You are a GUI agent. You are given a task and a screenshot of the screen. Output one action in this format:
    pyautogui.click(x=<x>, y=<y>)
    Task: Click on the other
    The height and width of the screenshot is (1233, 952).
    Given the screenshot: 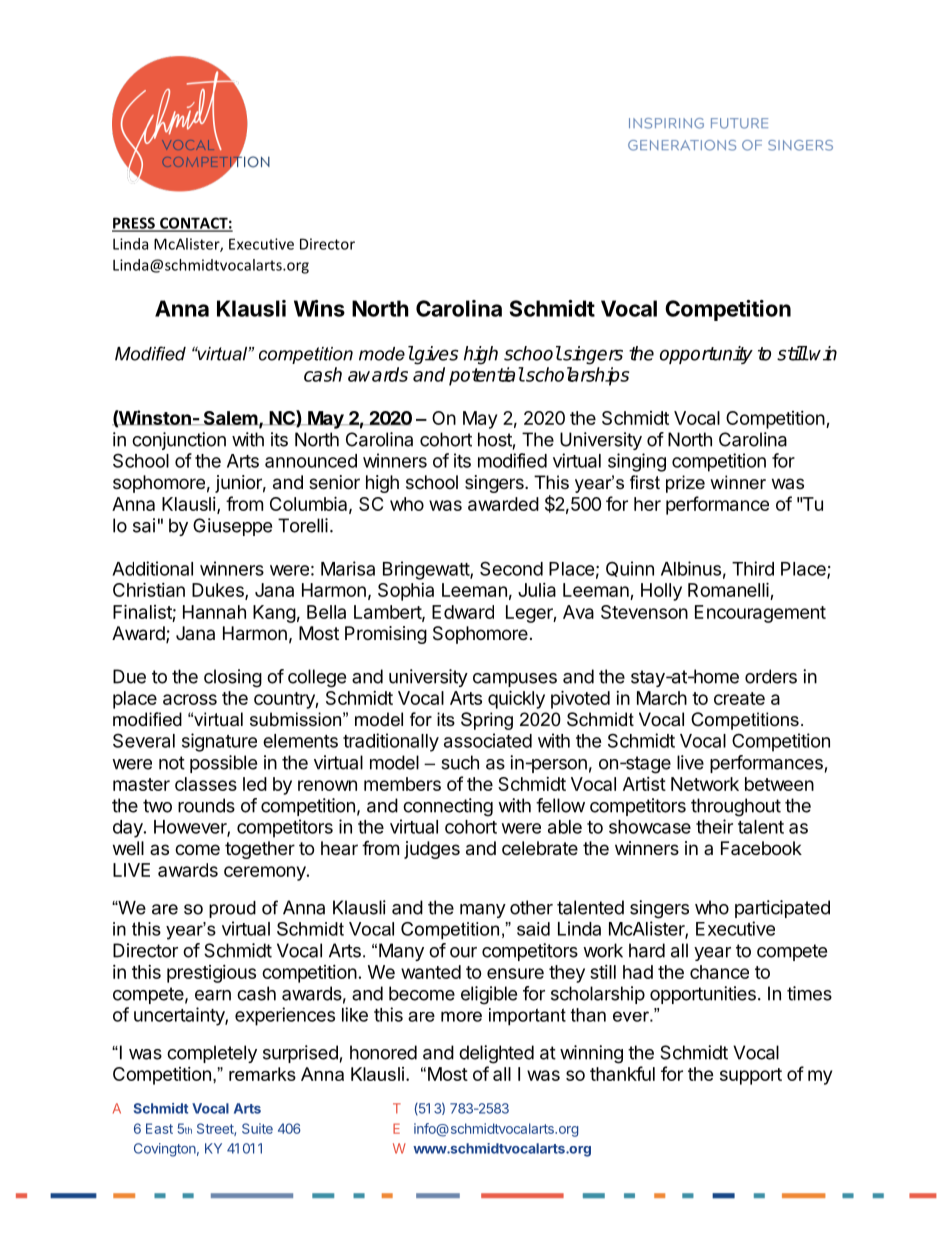 What is the action you would take?
    pyautogui.click(x=531, y=907)
